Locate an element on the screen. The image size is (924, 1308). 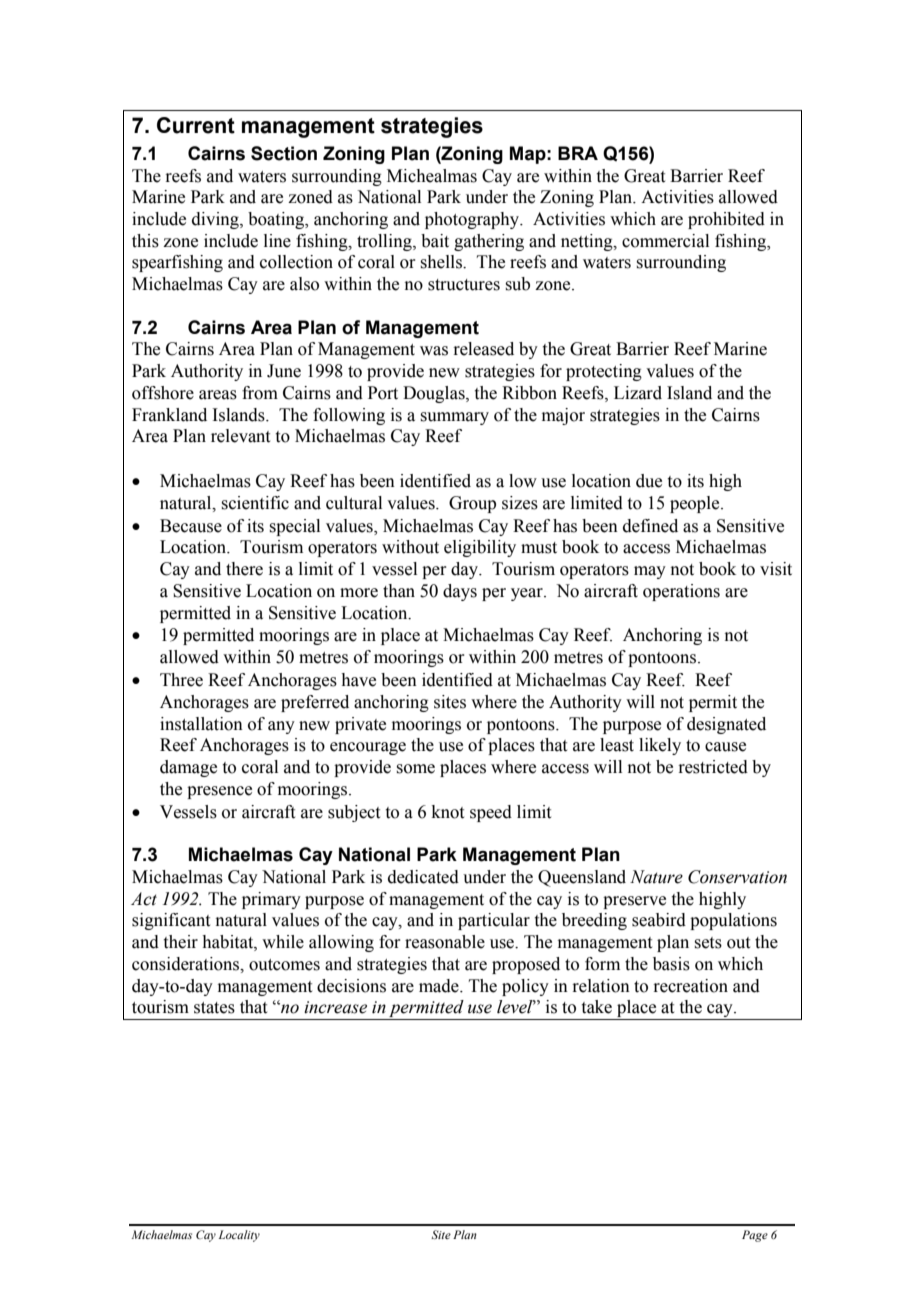
from is located at coordinates (260, 393).
